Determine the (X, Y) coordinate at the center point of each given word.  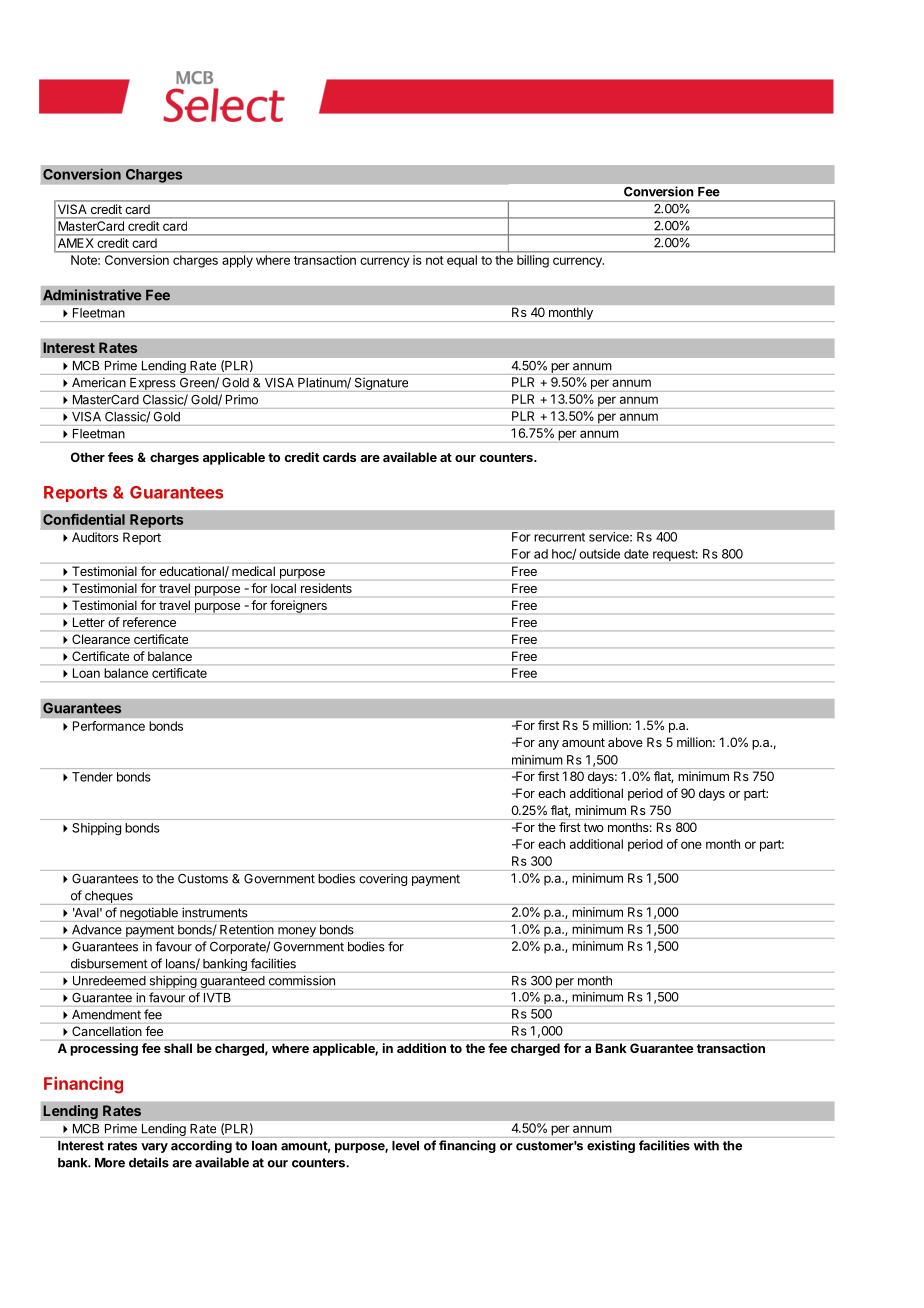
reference (149, 622)
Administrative (92, 295)
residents (326, 588)
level (405, 1146)
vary (154, 1148)
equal (462, 261)
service (610, 537)
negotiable (149, 914)
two (594, 827)
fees (120, 457)
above (625, 742)
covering (383, 879)
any (548, 745)
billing (533, 261)
